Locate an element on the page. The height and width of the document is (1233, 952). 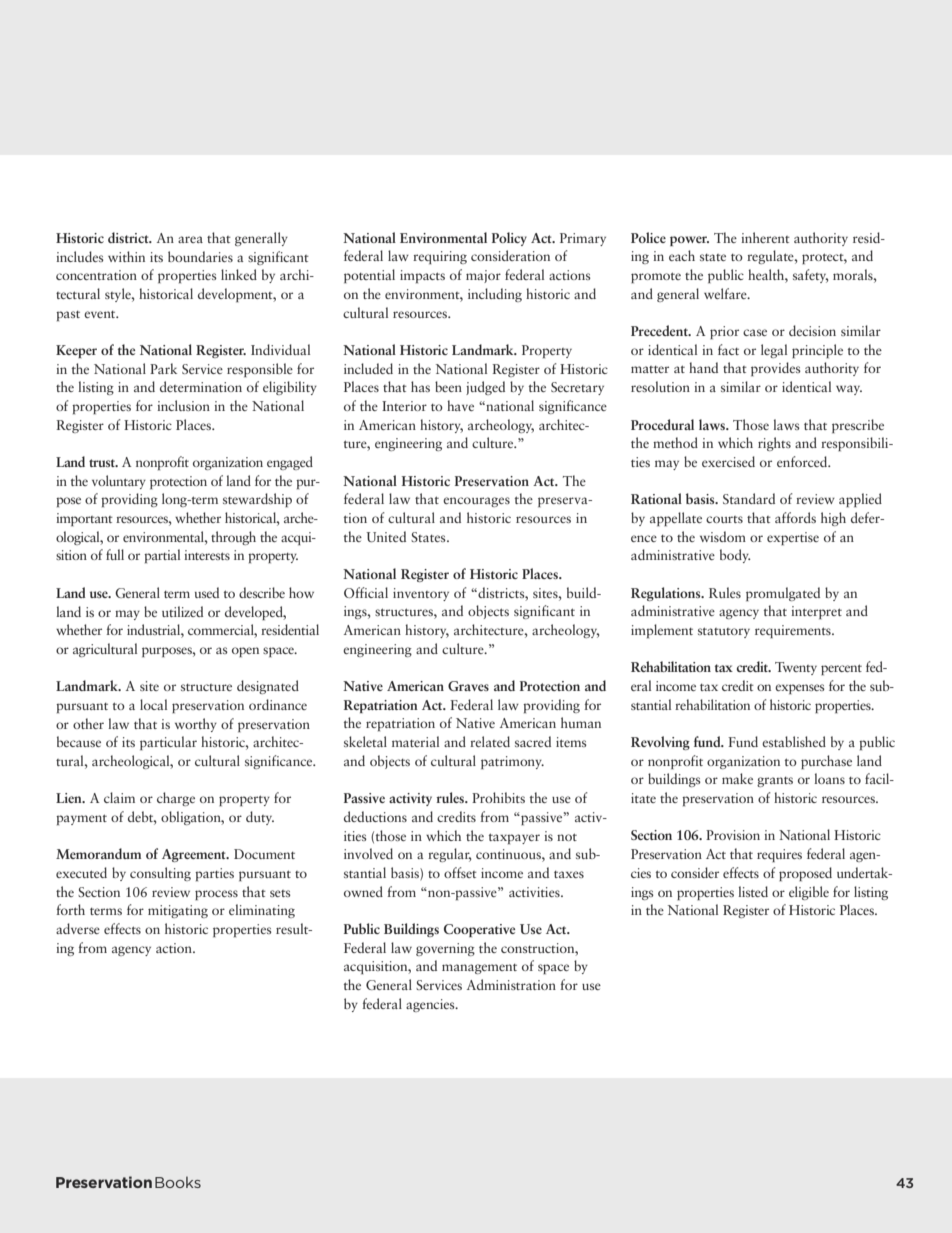
governing is located at coordinates (445, 949).
